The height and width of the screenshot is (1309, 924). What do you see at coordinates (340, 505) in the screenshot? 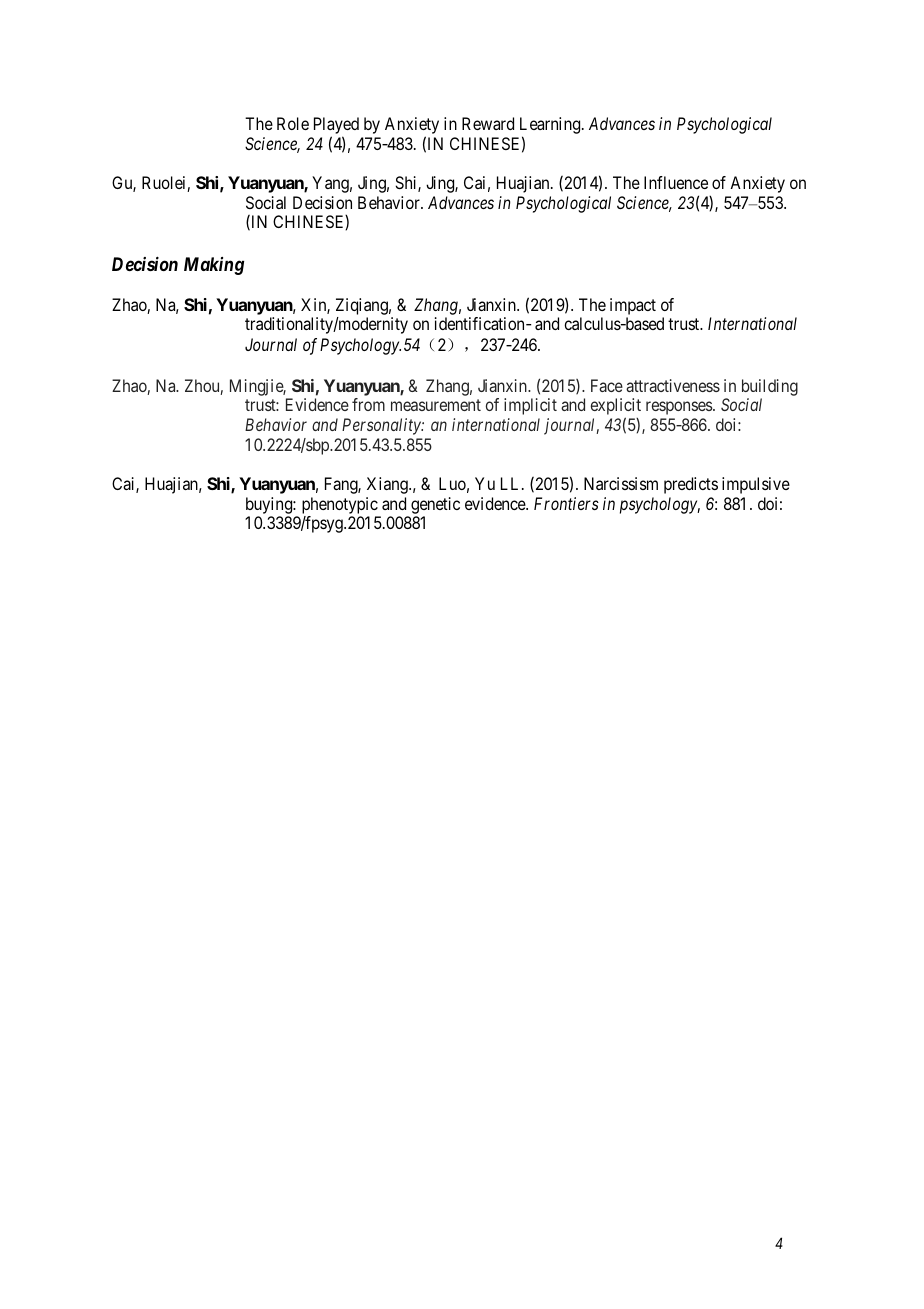
I see `phenotypic` at bounding box center [340, 505].
